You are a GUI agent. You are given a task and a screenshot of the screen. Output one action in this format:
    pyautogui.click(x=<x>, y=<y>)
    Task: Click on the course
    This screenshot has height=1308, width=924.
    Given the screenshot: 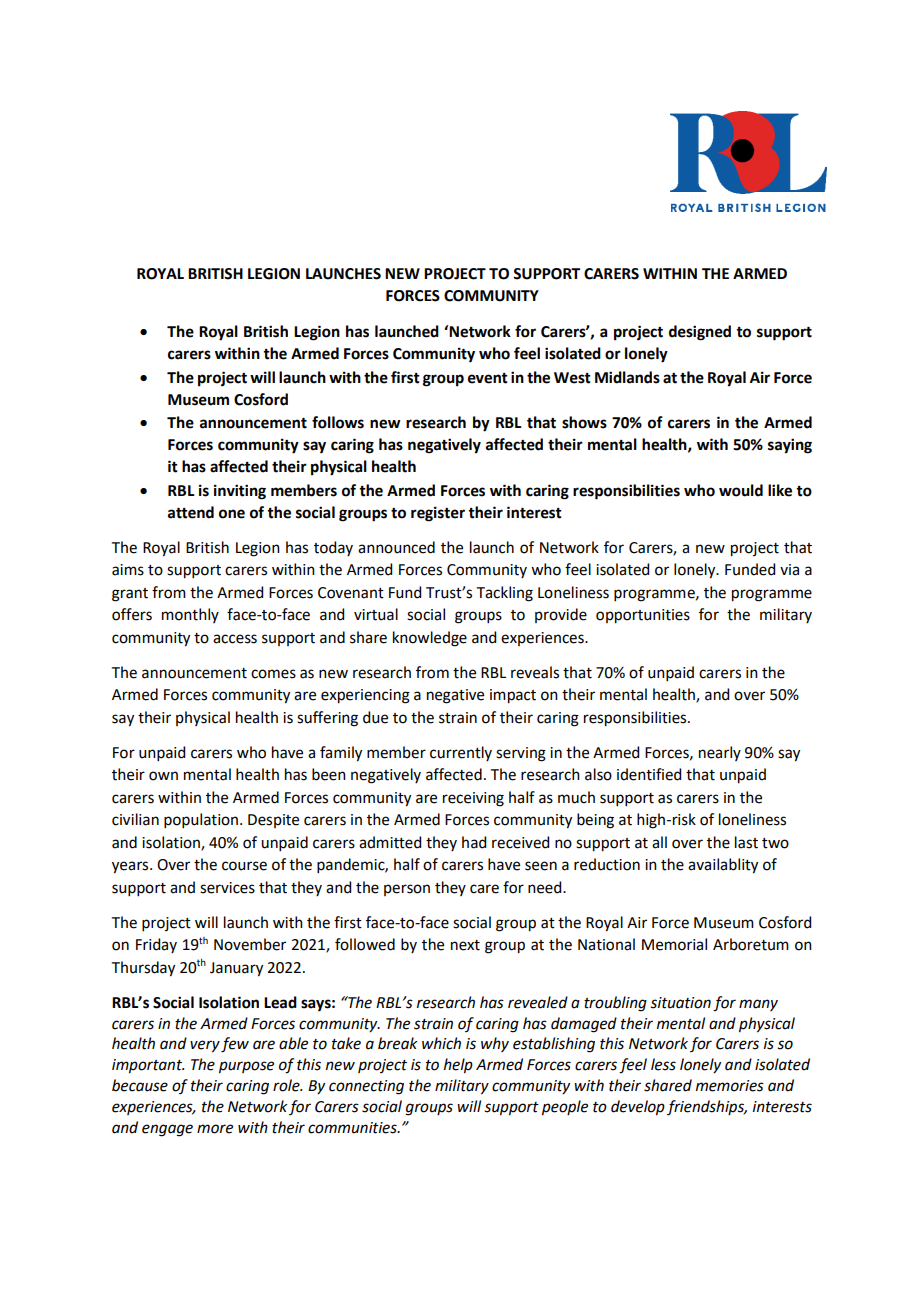 What is the action you would take?
    pyautogui.click(x=244, y=866)
